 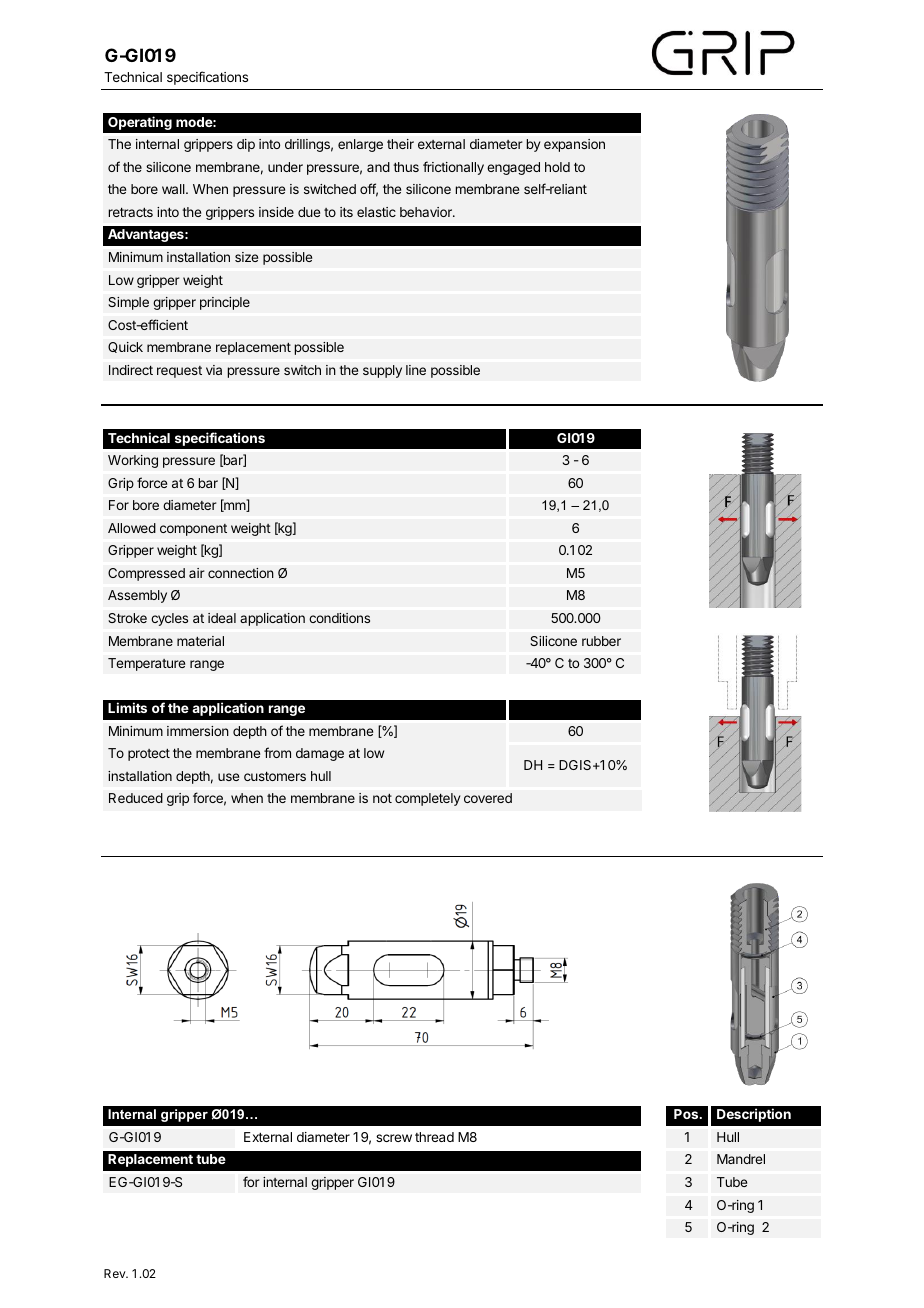 I want to click on Mandrel, so click(x=741, y=1159).
